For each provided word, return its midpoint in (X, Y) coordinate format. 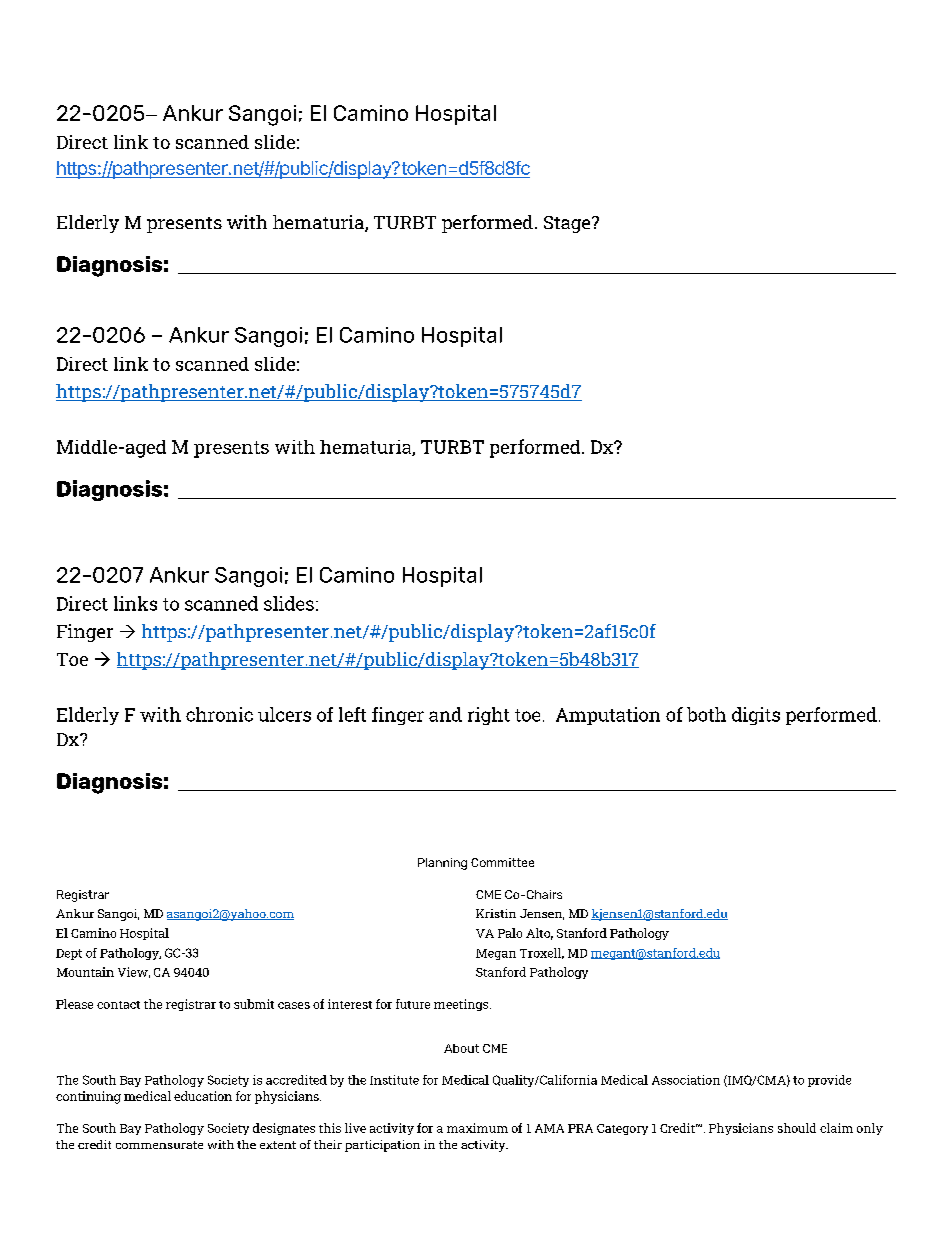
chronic (219, 714)
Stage (568, 224)
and (445, 714)
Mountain (85, 972)
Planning (442, 864)
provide (829, 1081)
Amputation (608, 716)
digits (756, 716)
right (489, 716)
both (706, 714)
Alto (539, 934)
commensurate (159, 1145)
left (352, 714)
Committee (502, 862)
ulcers (284, 714)
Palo (510, 933)
